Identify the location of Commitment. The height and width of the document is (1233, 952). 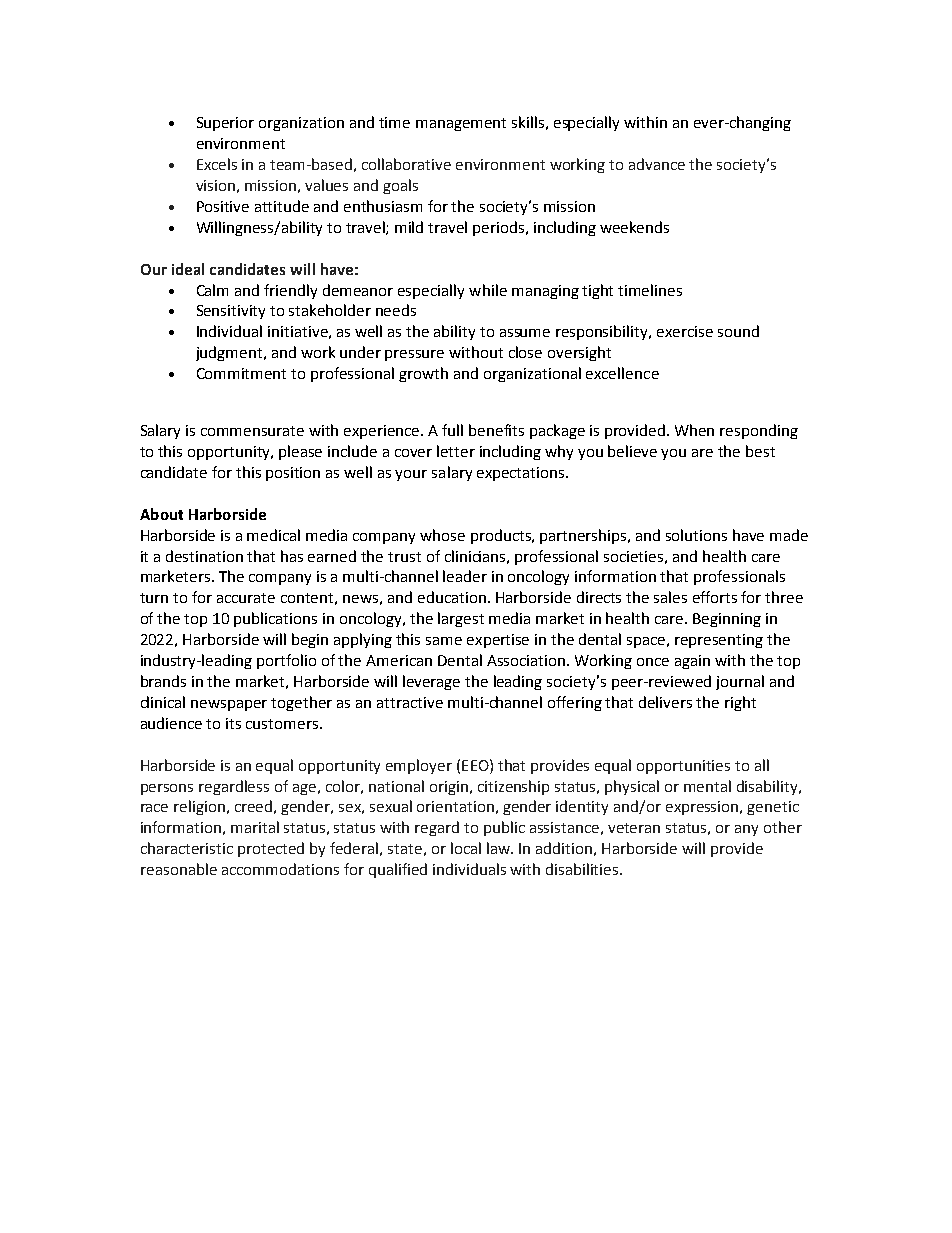
(241, 373).
